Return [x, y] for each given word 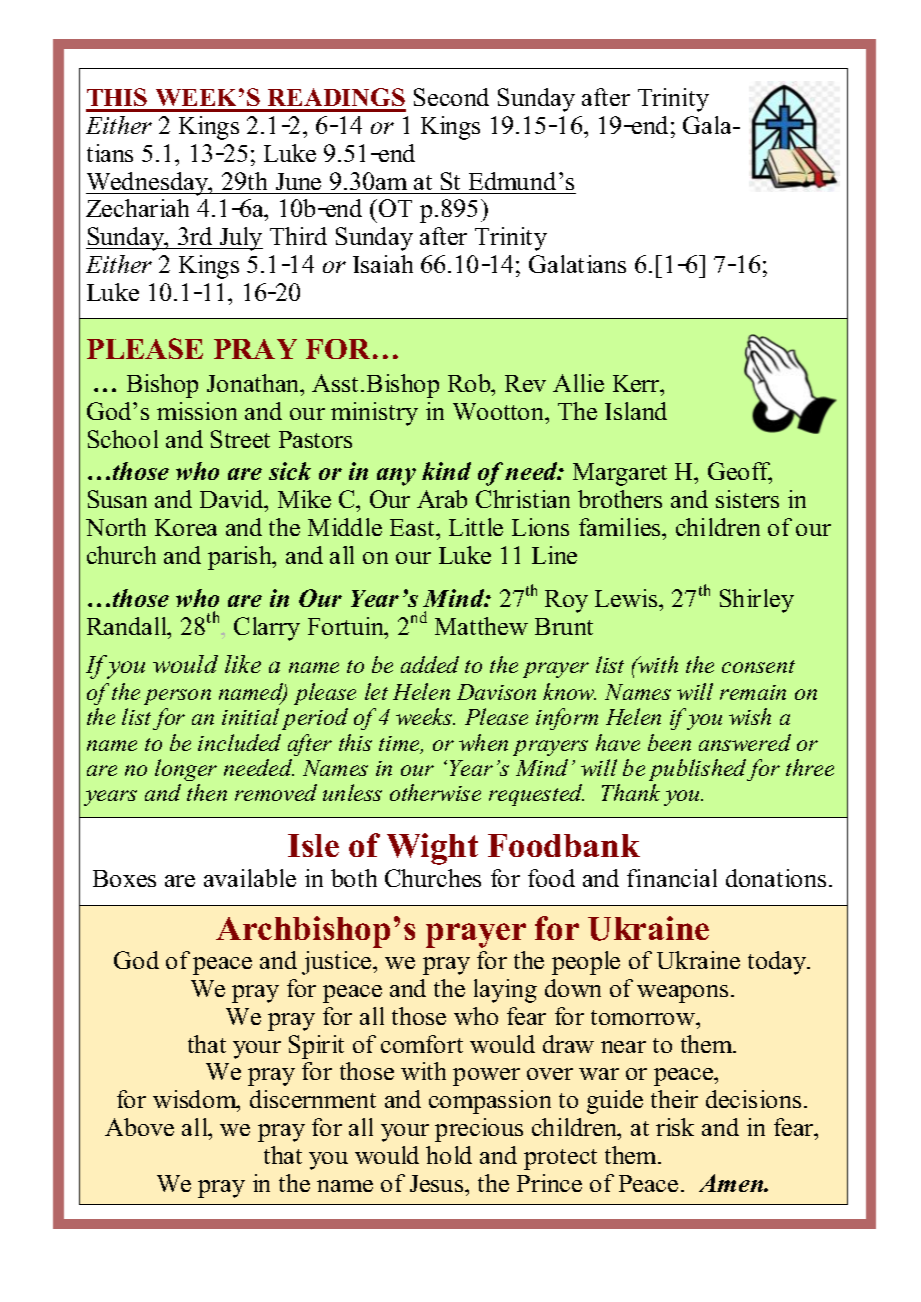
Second [451, 97]
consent [758, 666]
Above [139, 1127]
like [243, 664]
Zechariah [137, 208]
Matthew [481, 626]
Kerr [637, 383]
